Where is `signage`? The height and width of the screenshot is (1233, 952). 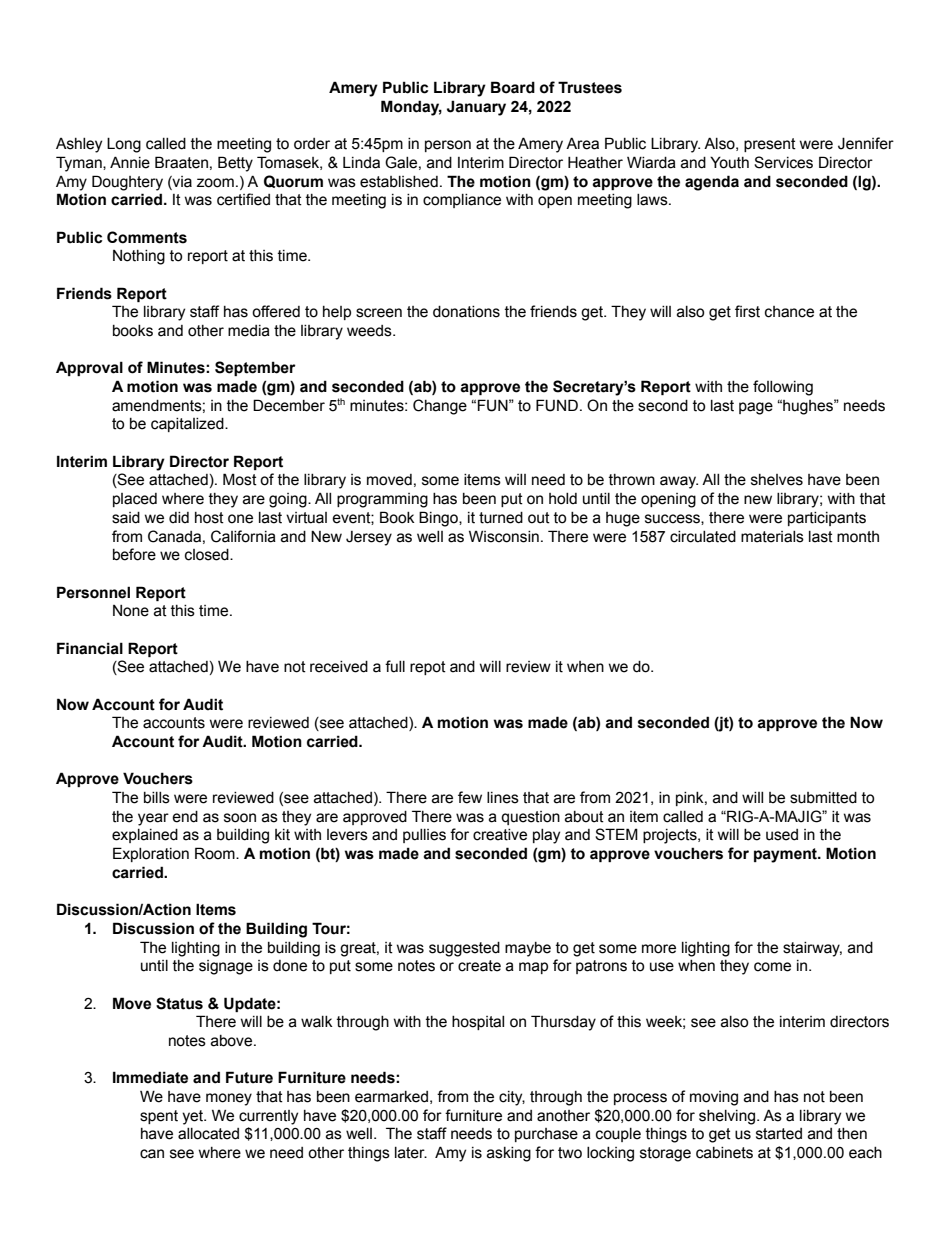
signage is located at coordinates (226, 967).
